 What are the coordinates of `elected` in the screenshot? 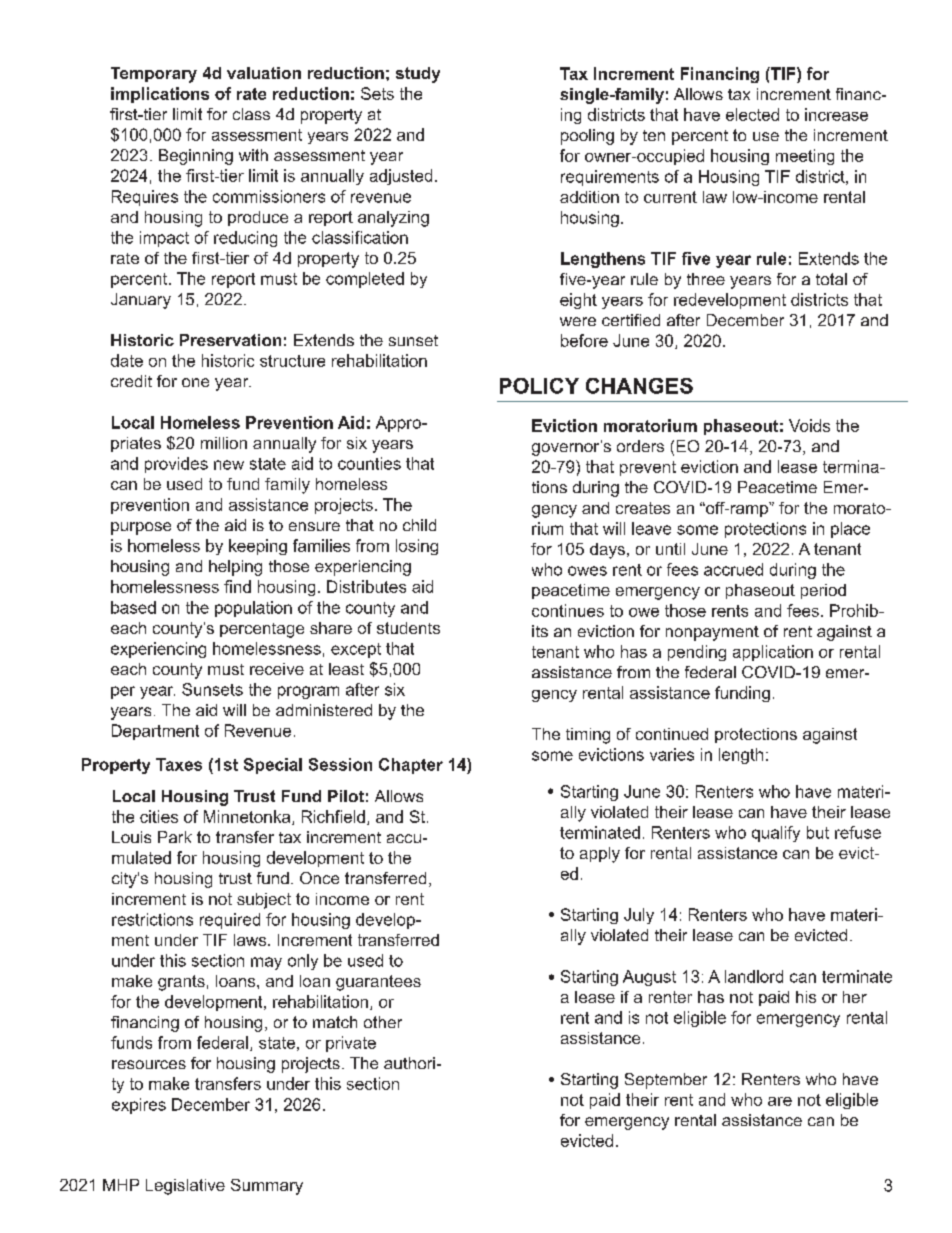 It's located at (752, 114).
